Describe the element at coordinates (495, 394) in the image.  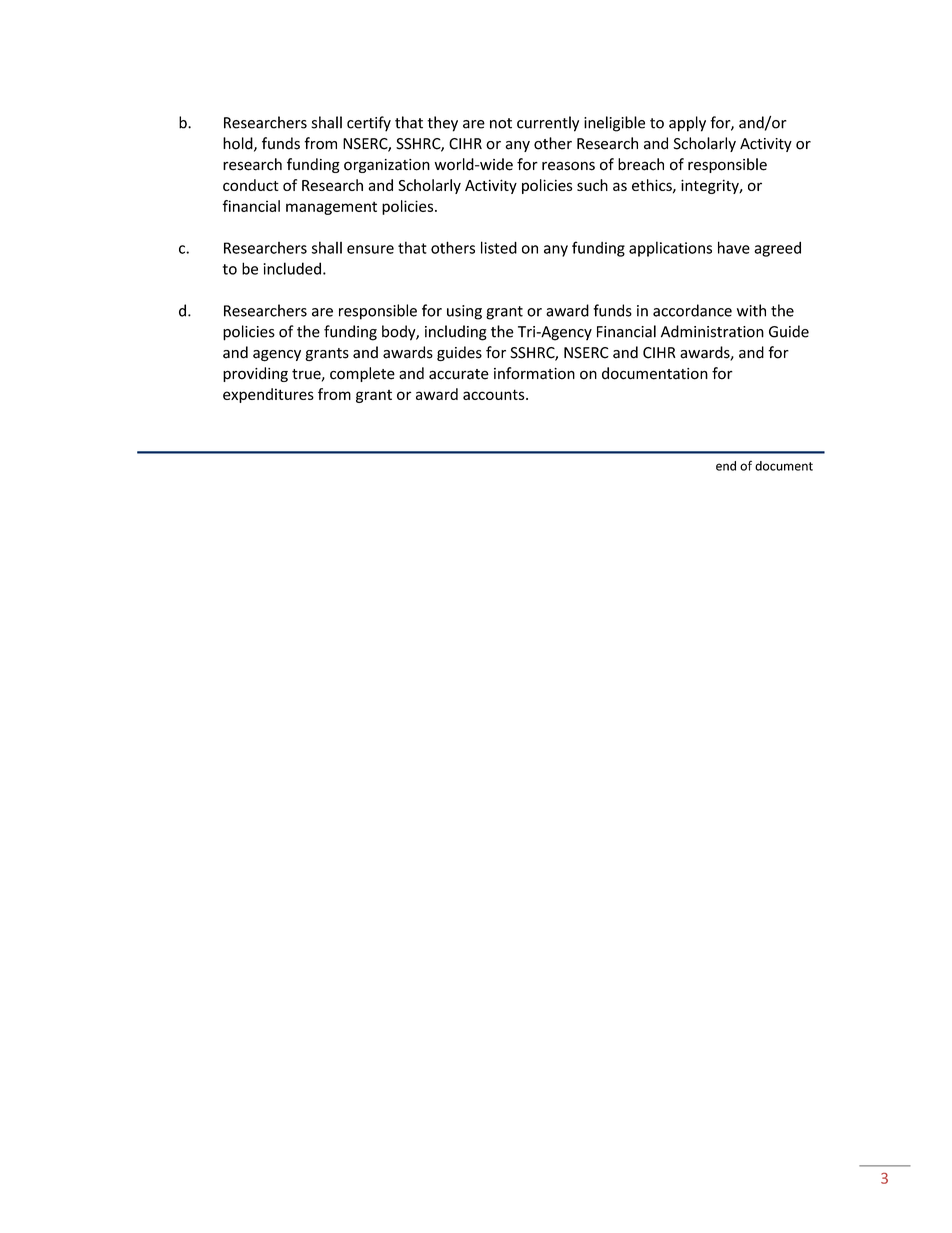
I see `accounts` at that location.
